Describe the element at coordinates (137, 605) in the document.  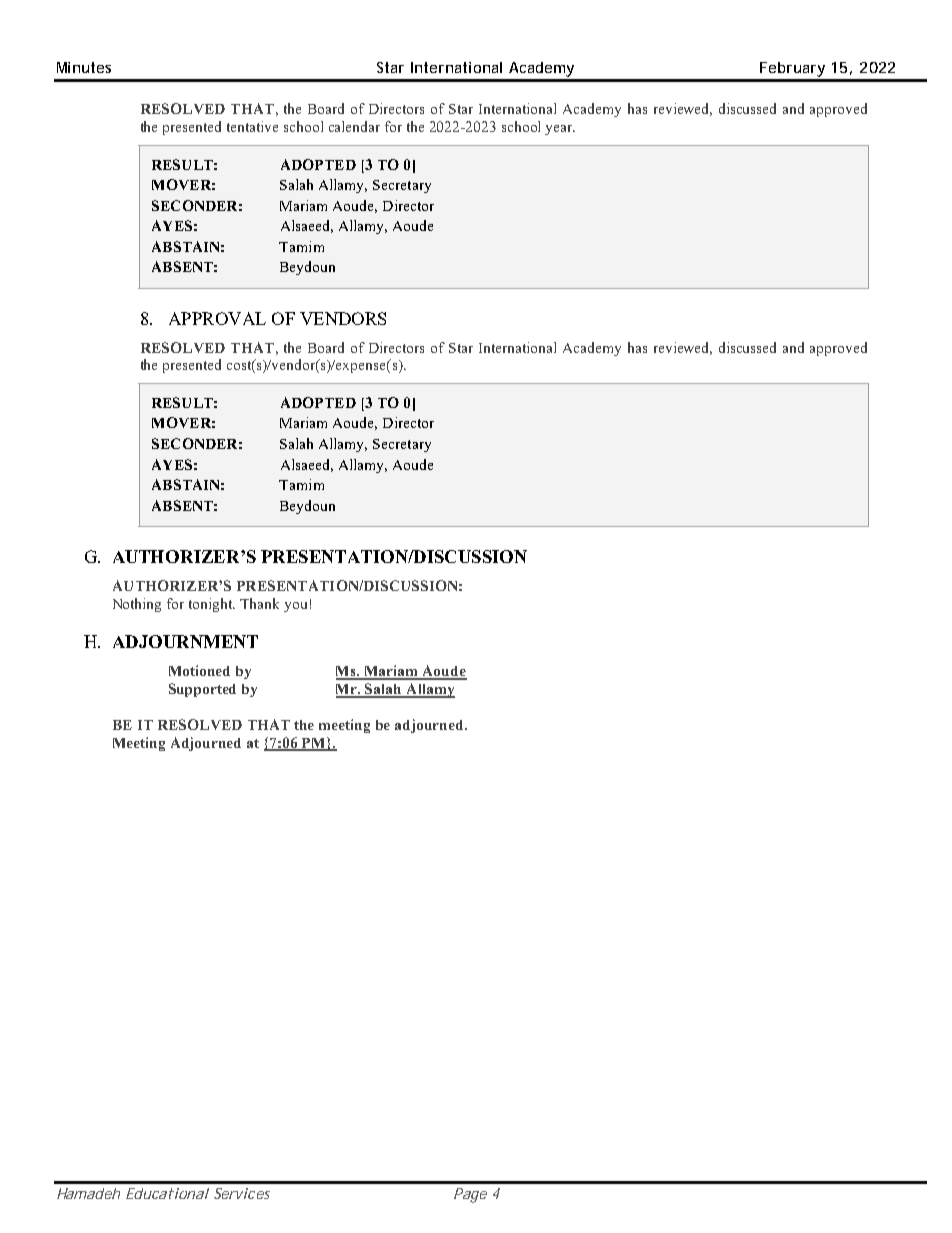
I see `Nothing` at that location.
